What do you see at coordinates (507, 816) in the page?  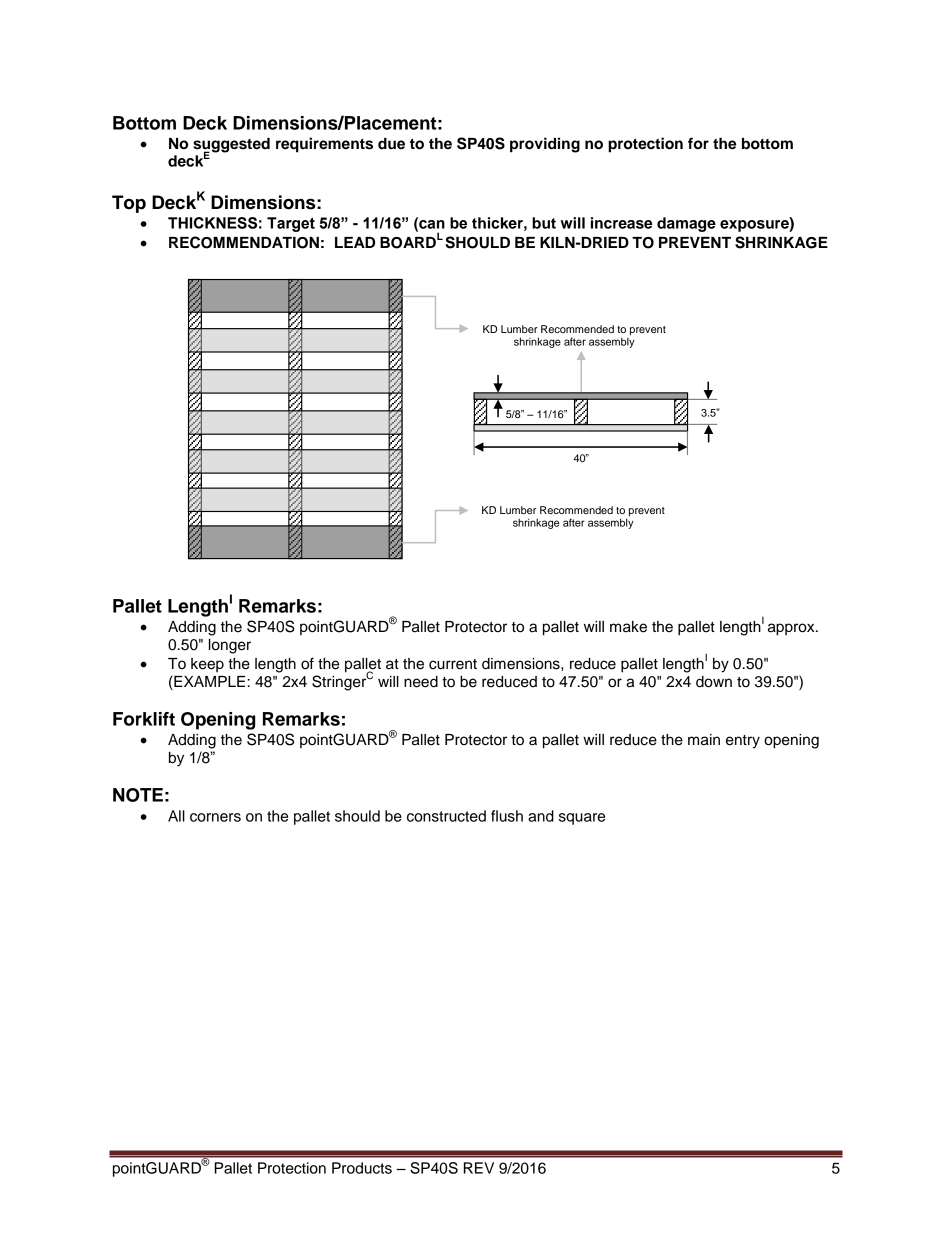 I see `flush` at bounding box center [507, 816].
